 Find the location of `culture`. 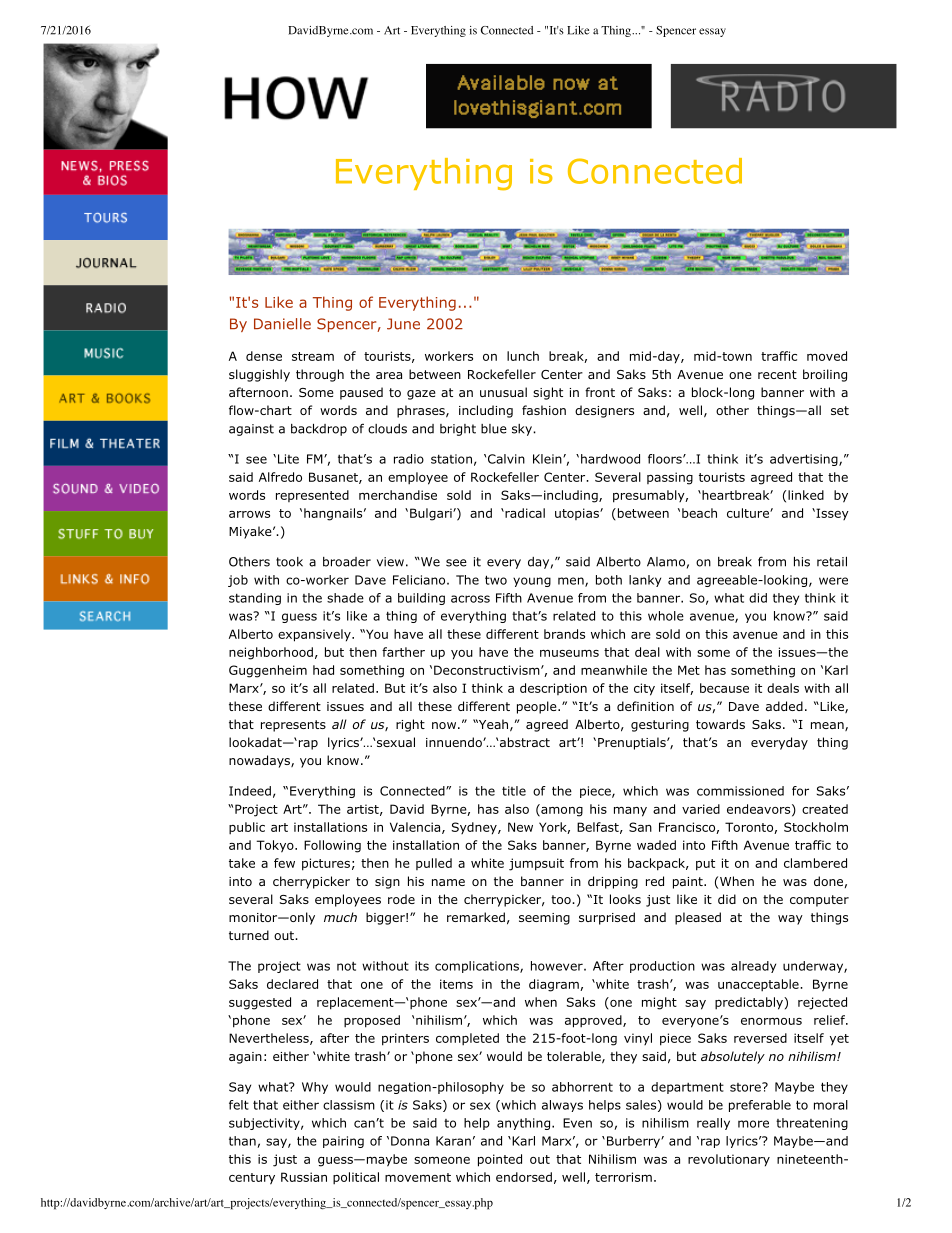

culture is located at coordinates (749, 513).
